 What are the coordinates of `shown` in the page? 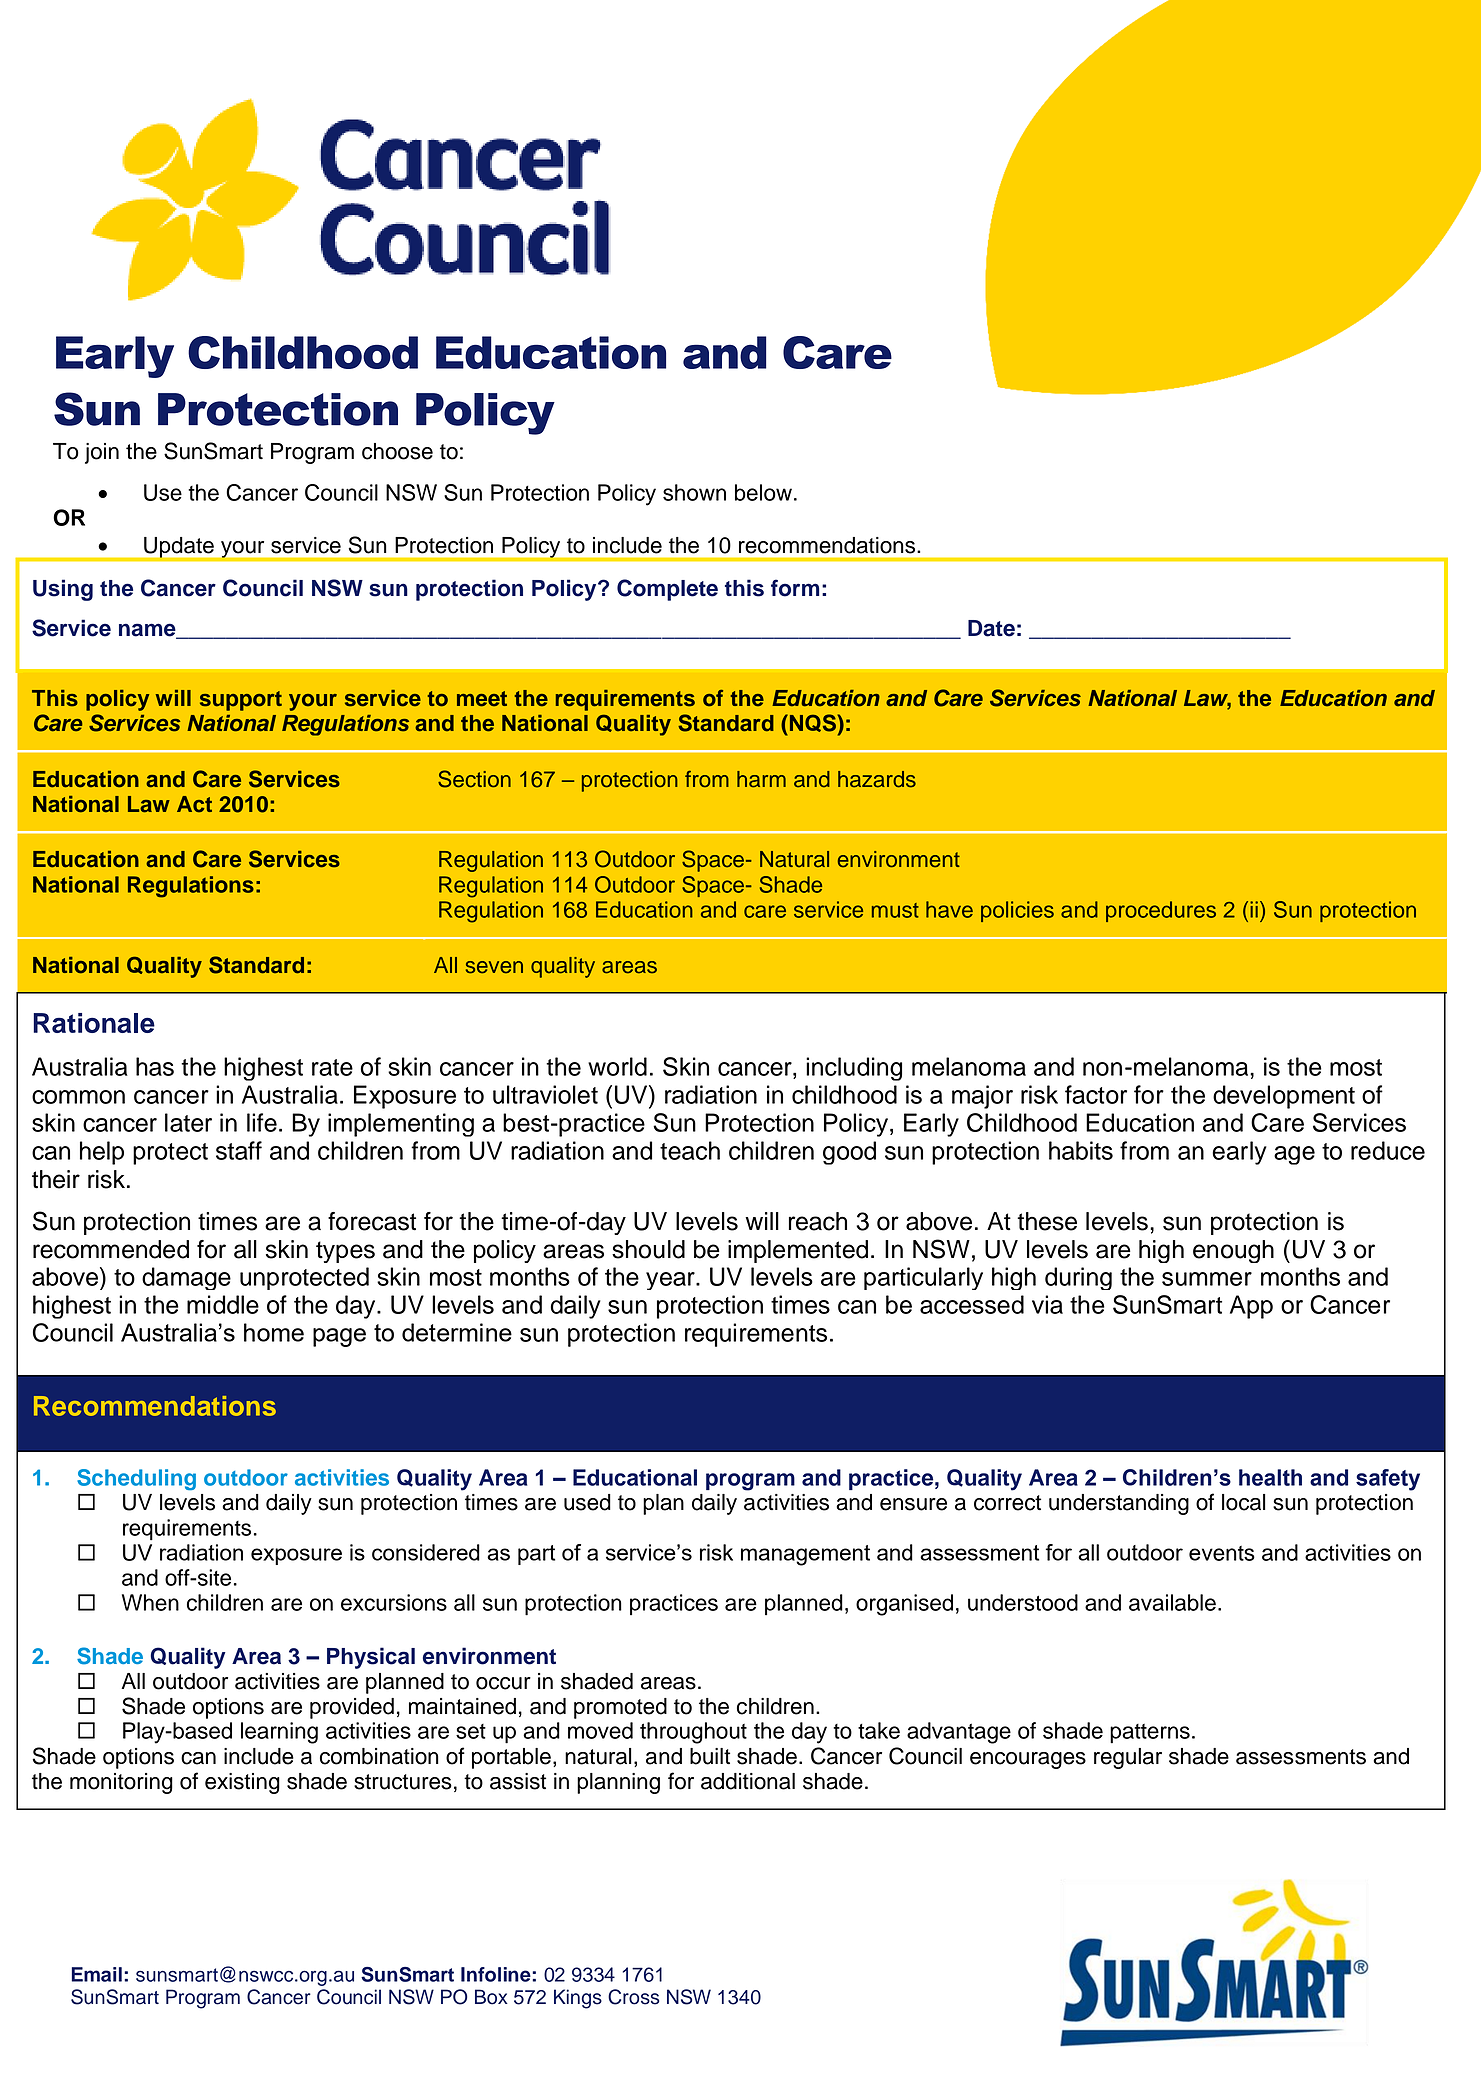 It's located at (694, 492).
